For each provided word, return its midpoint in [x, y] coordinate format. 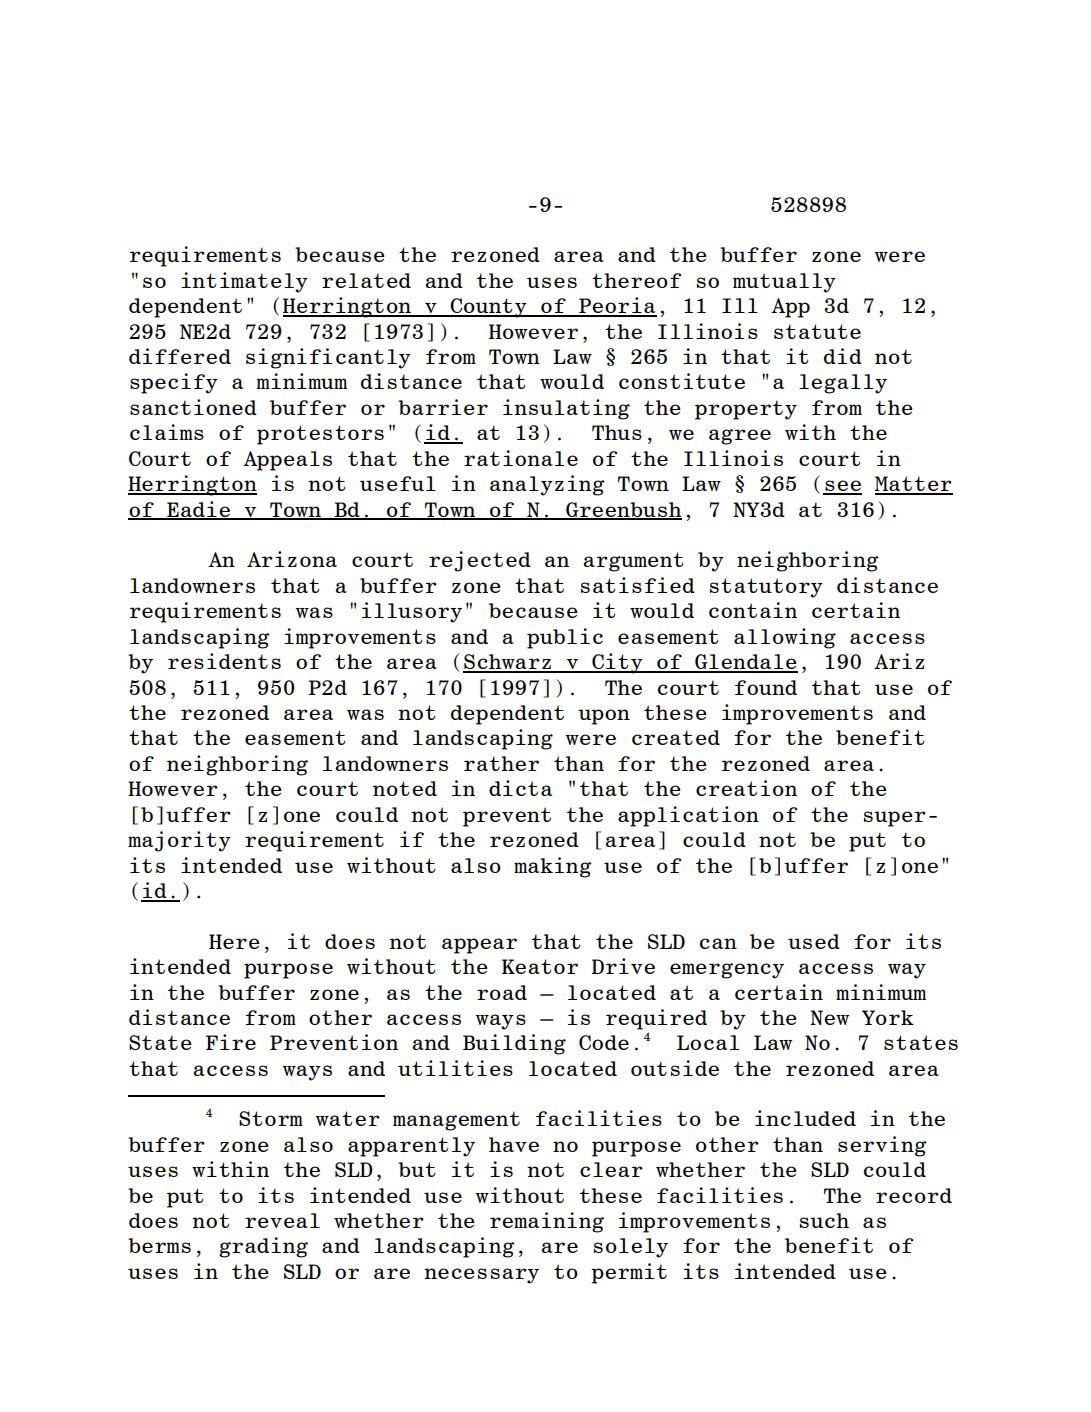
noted [405, 788]
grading [263, 1247]
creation [746, 788]
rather [501, 763]
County [488, 308]
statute [817, 331]
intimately [244, 282]
